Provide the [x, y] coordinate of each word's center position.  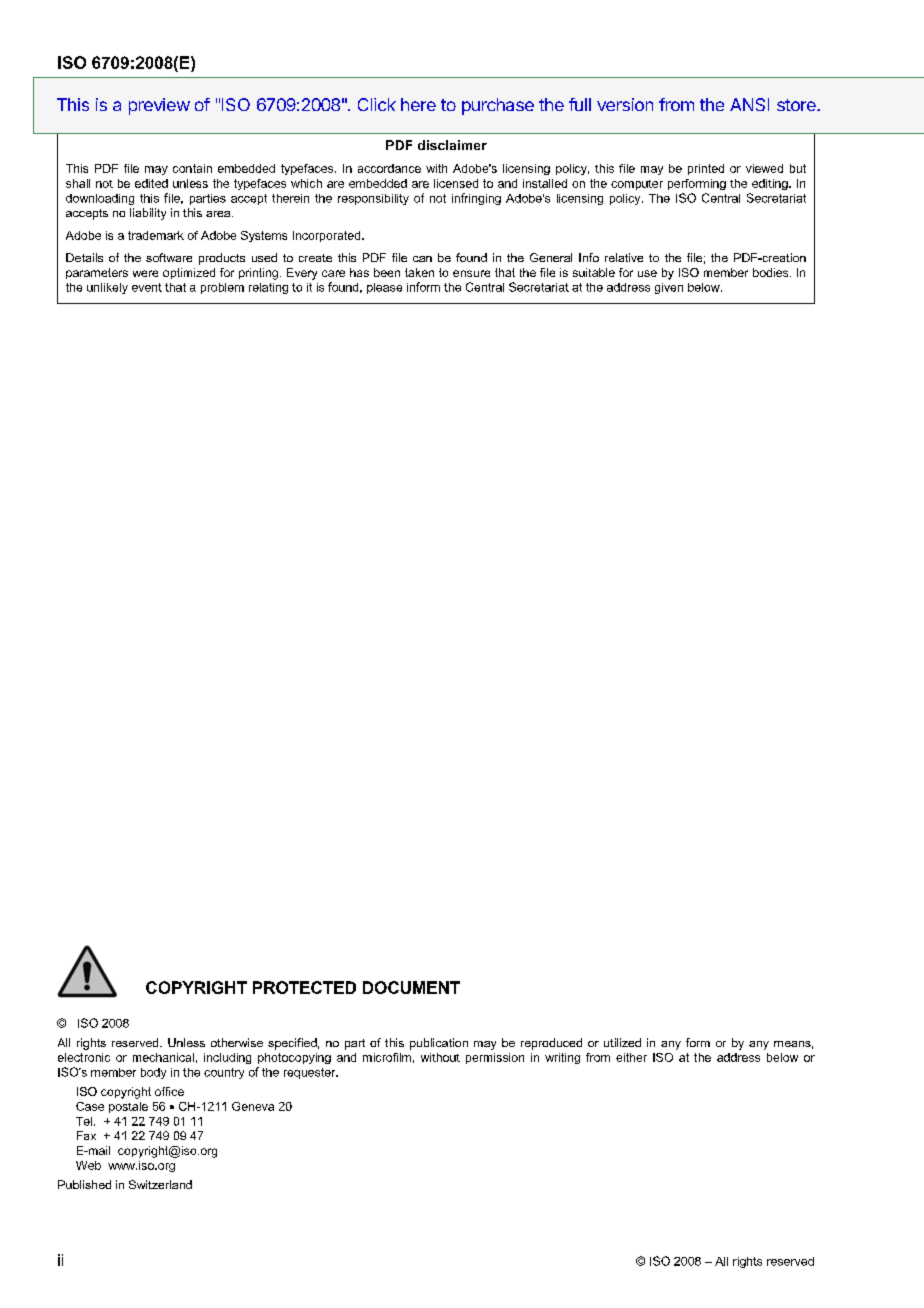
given [669, 288]
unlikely [107, 288]
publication [439, 1044]
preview [159, 106]
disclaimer [452, 145]
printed [706, 169]
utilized [622, 1042]
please [384, 288]
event [147, 287]
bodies [772, 272]
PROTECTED [304, 987]
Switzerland [160, 1184]
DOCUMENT [411, 987]
